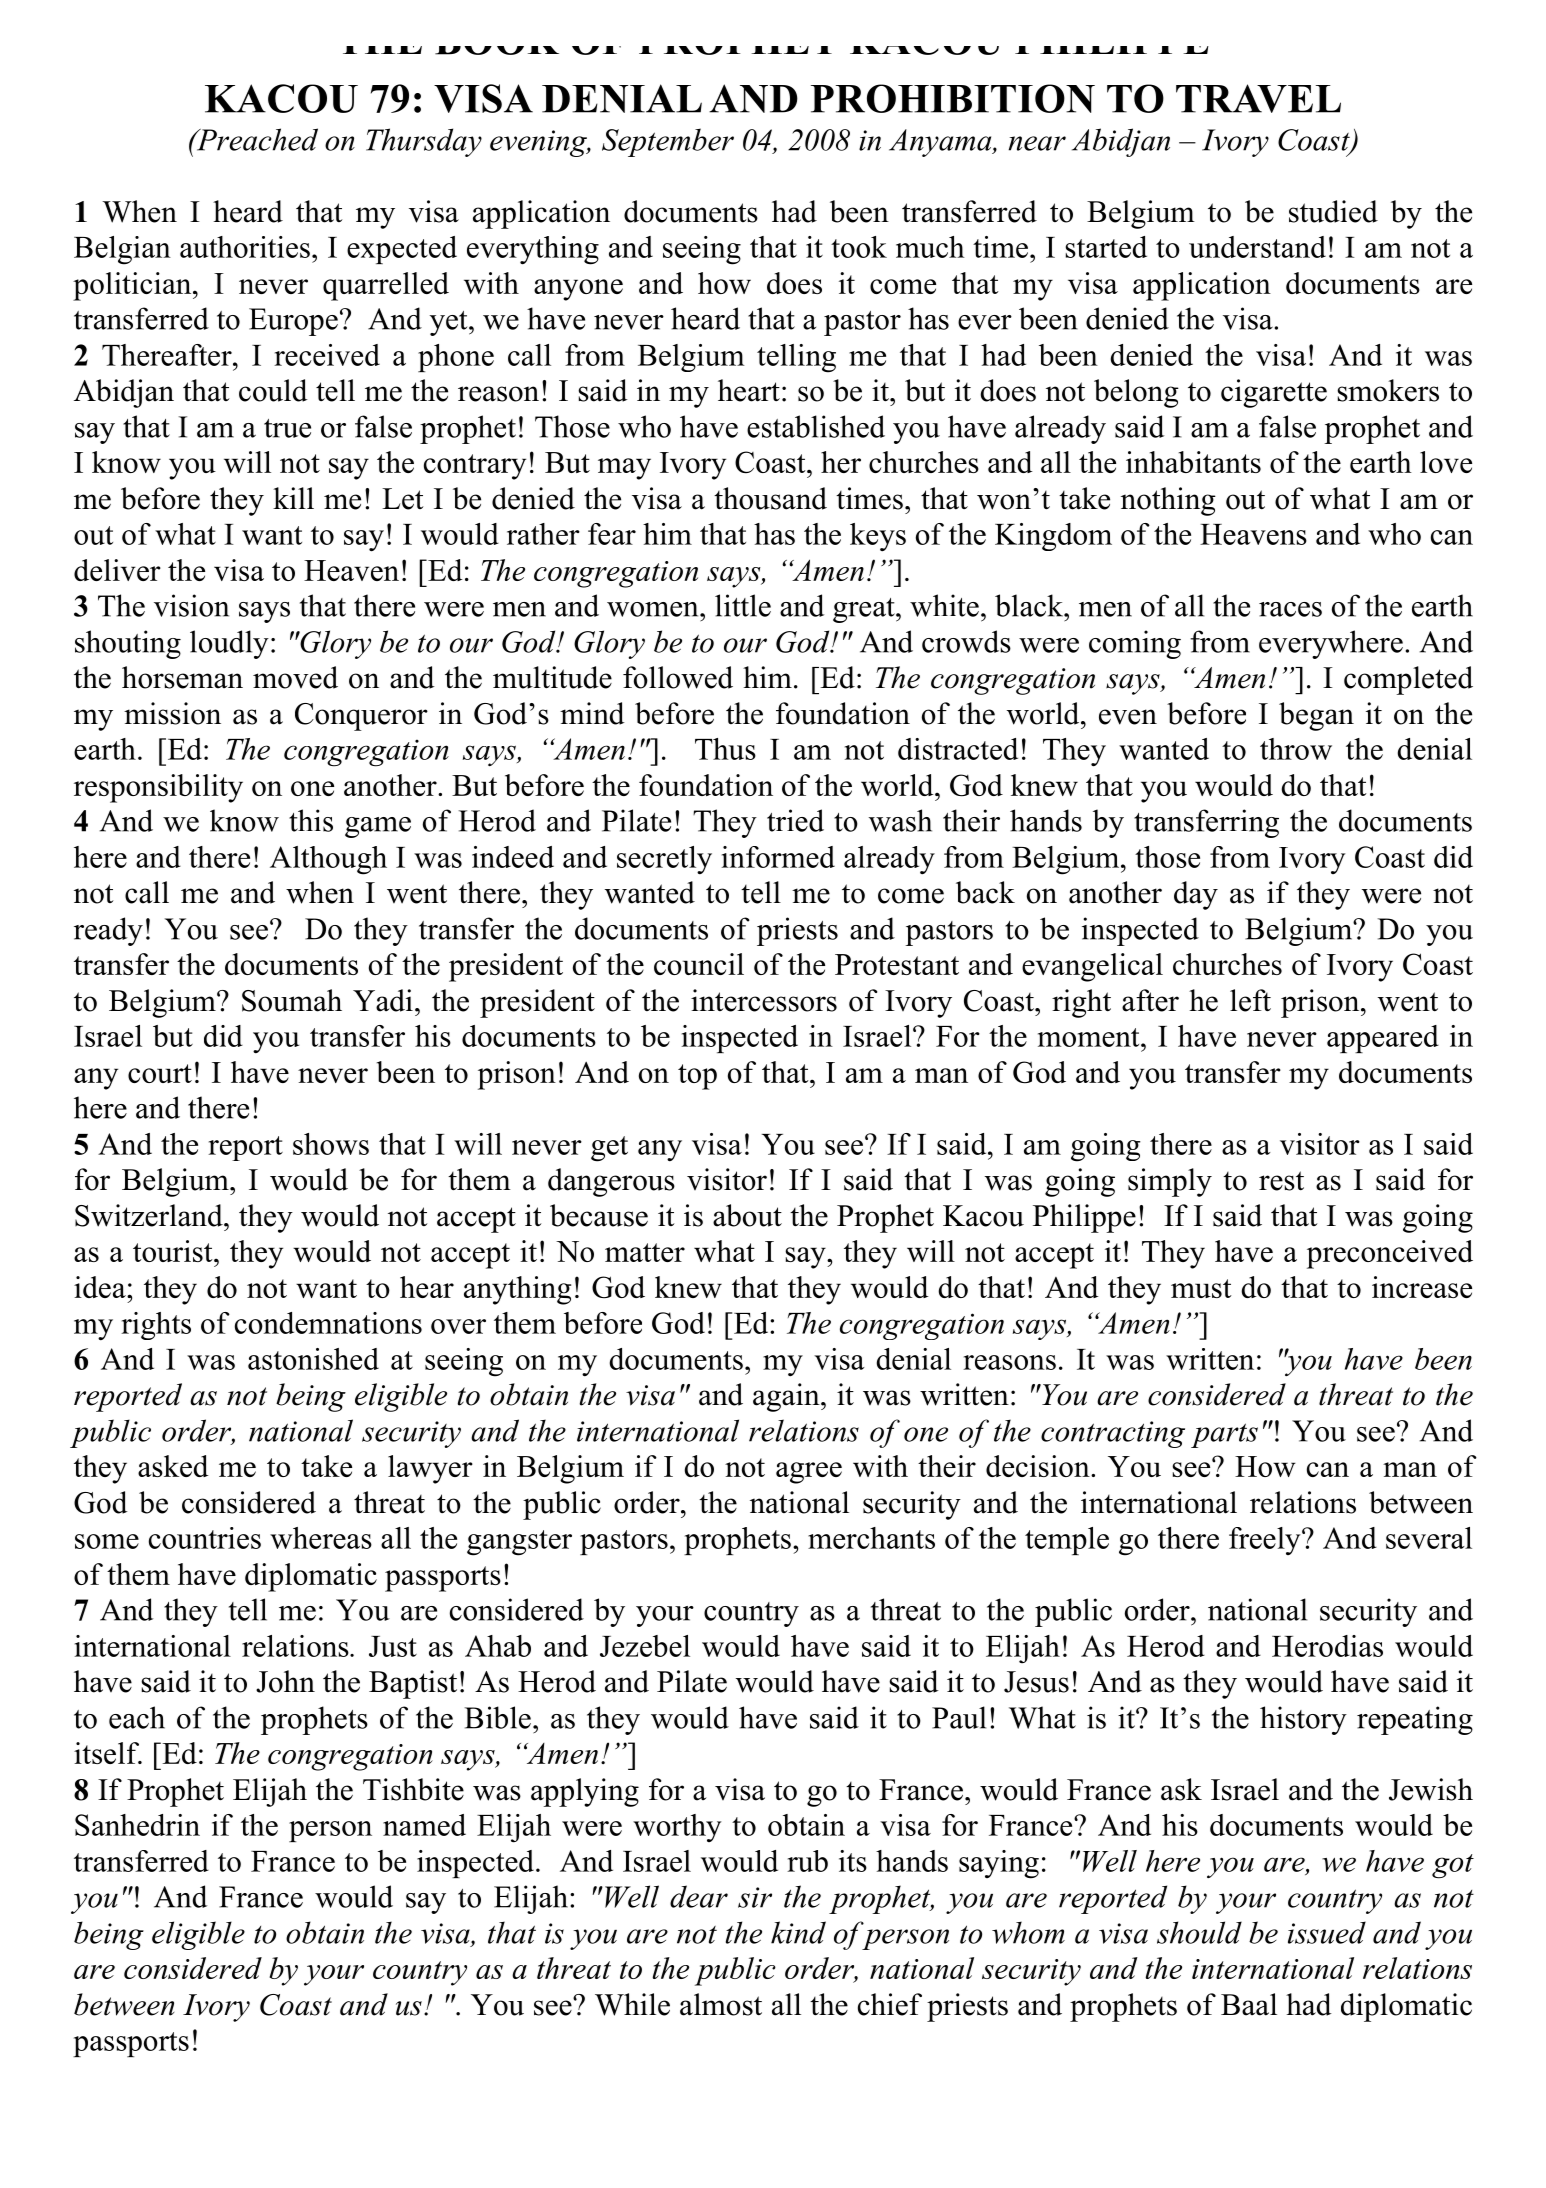 The width and height of the screenshot is (1546, 2188). What do you see at coordinates (160, 1073) in the screenshot?
I see `court` at bounding box center [160, 1073].
